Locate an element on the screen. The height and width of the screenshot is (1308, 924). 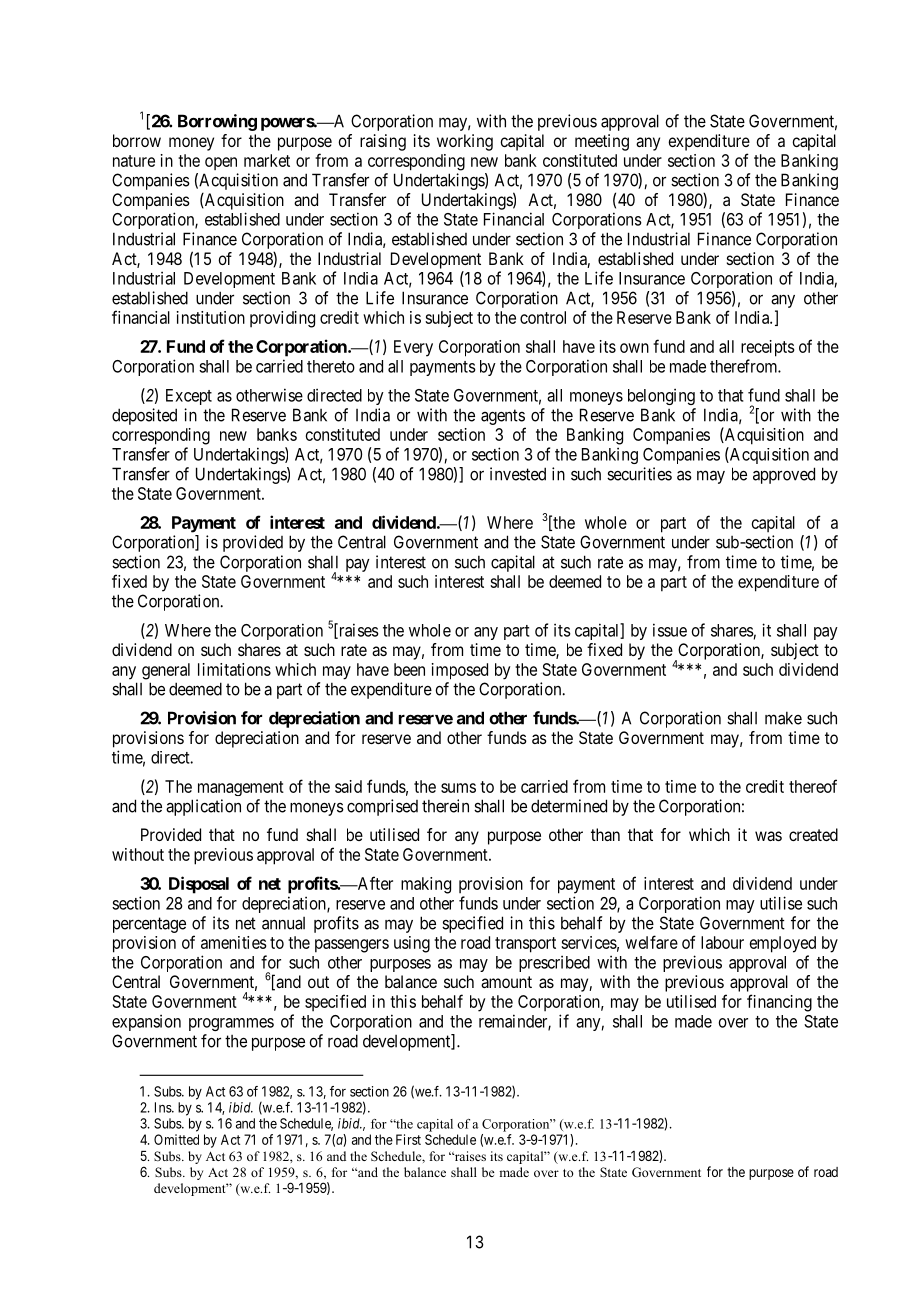
was is located at coordinates (768, 836).
